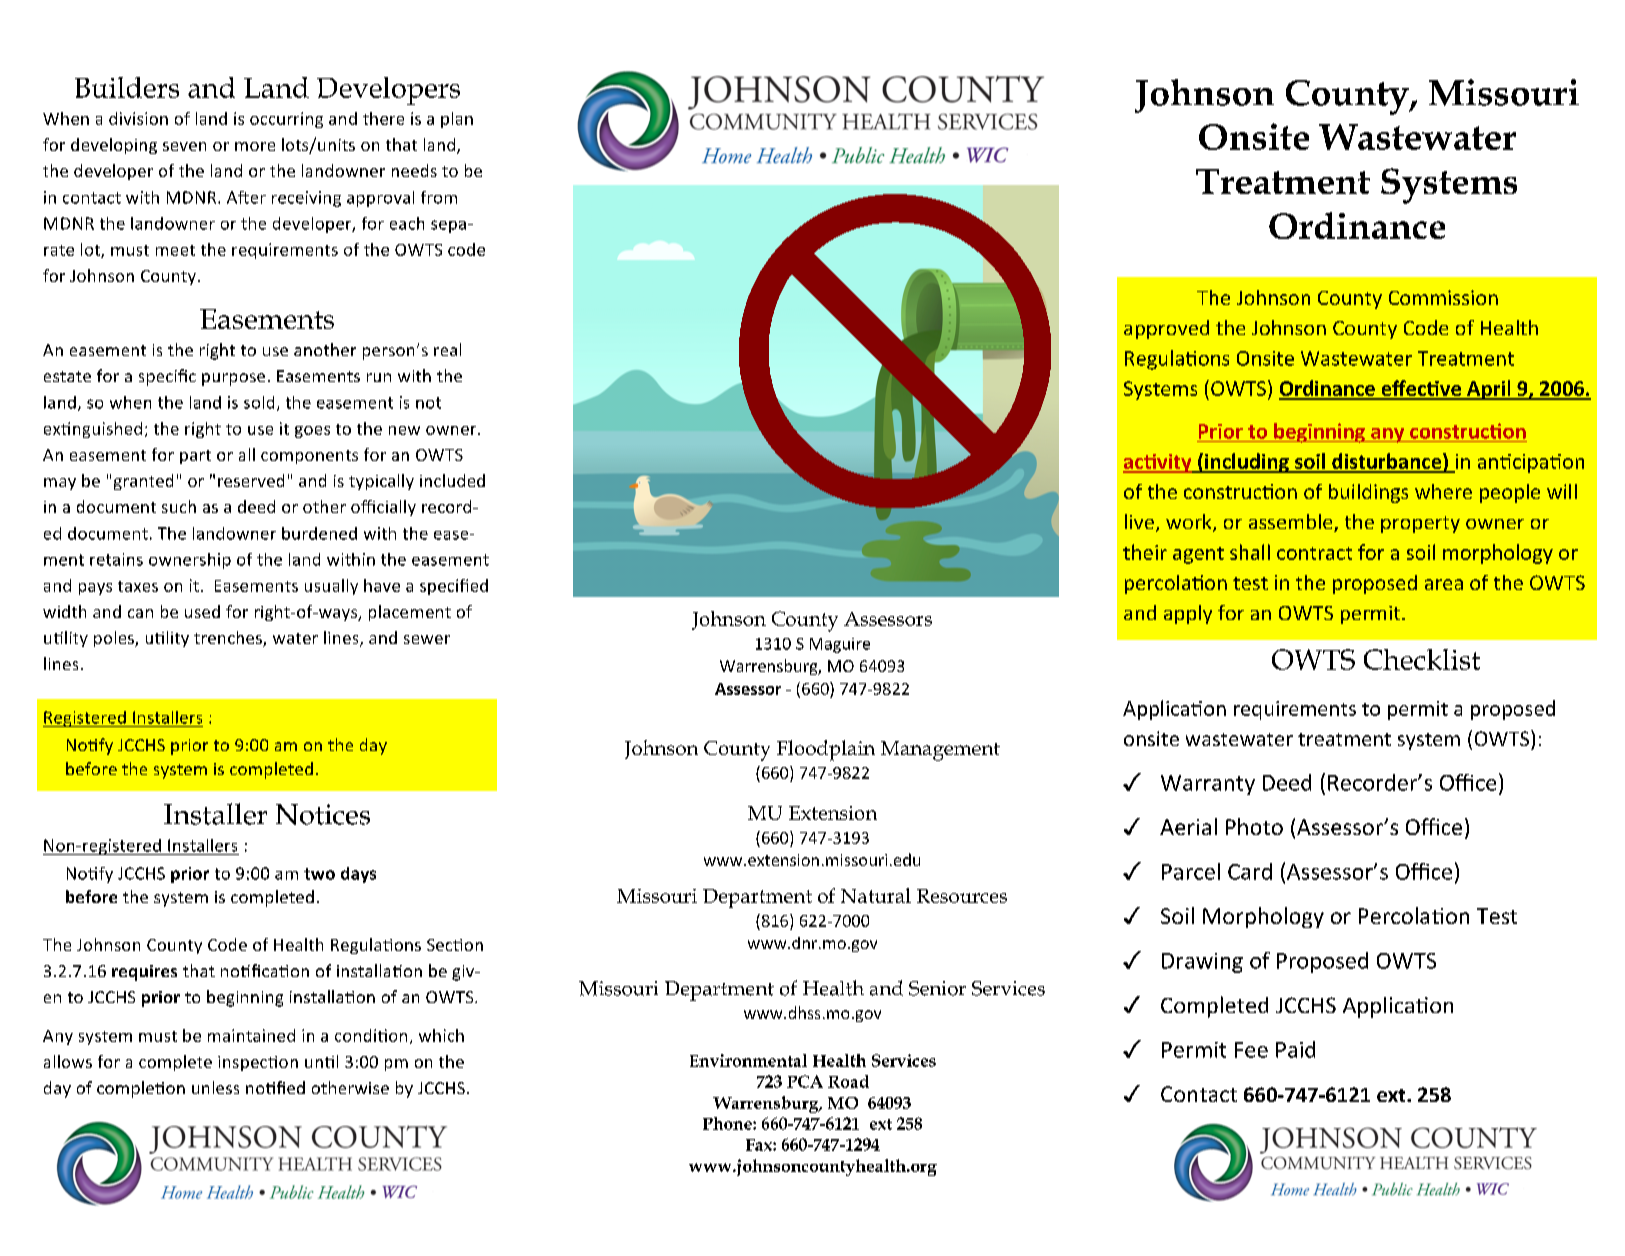  Describe the element at coordinates (286, 120) in the document. I see `occurring` at that location.
